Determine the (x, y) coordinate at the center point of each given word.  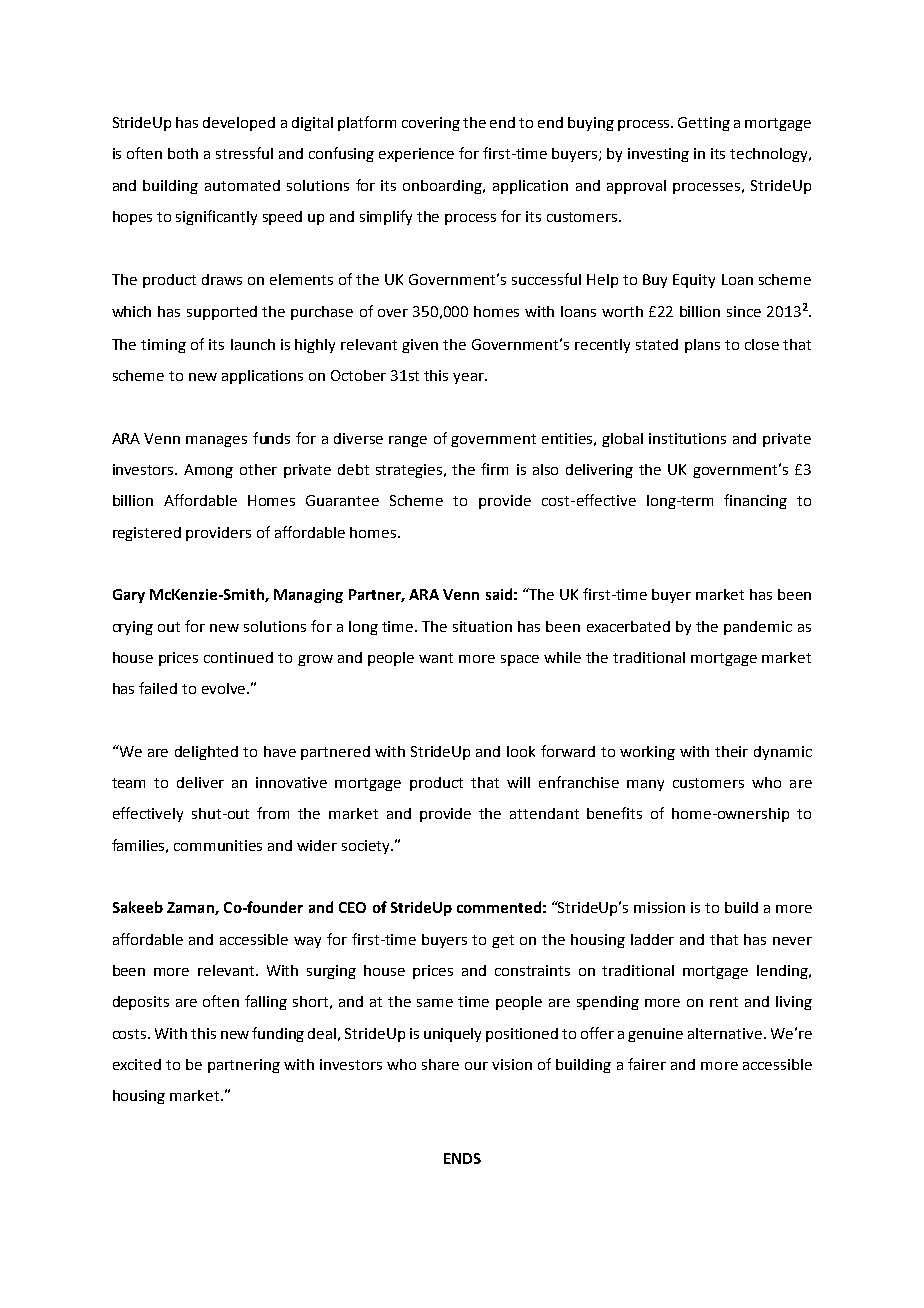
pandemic (758, 628)
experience (416, 155)
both (183, 153)
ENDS (462, 1158)
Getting (704, 124)
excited (137, 1064)
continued (238, 657)
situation (482, 626)
